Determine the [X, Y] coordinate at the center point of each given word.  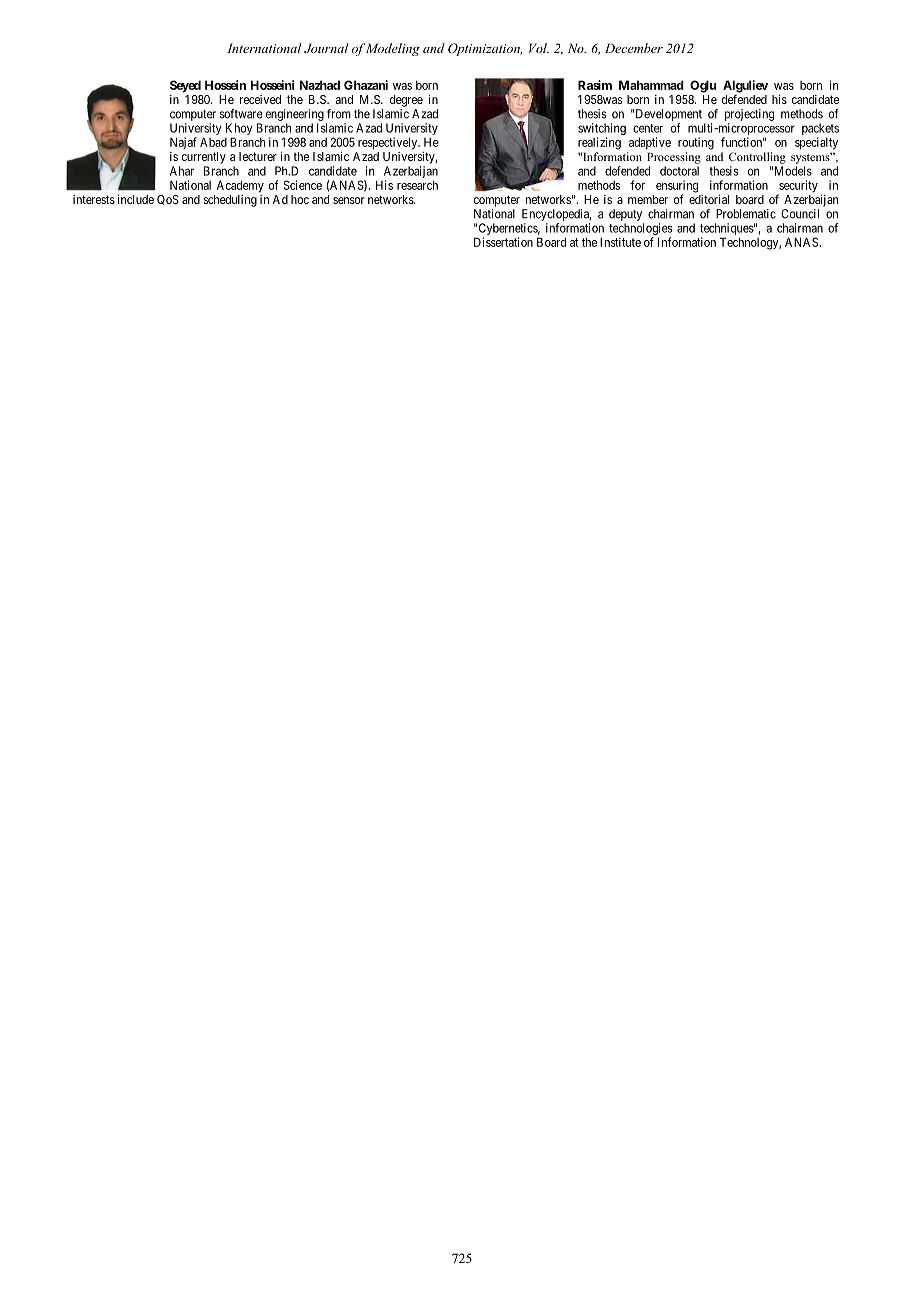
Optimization [485, 49]
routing [696, 143]
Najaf [183, 143]
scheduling [230, 201]
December [634, 48]
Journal [326, 48]
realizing [599, 143]
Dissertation [503, 242]
